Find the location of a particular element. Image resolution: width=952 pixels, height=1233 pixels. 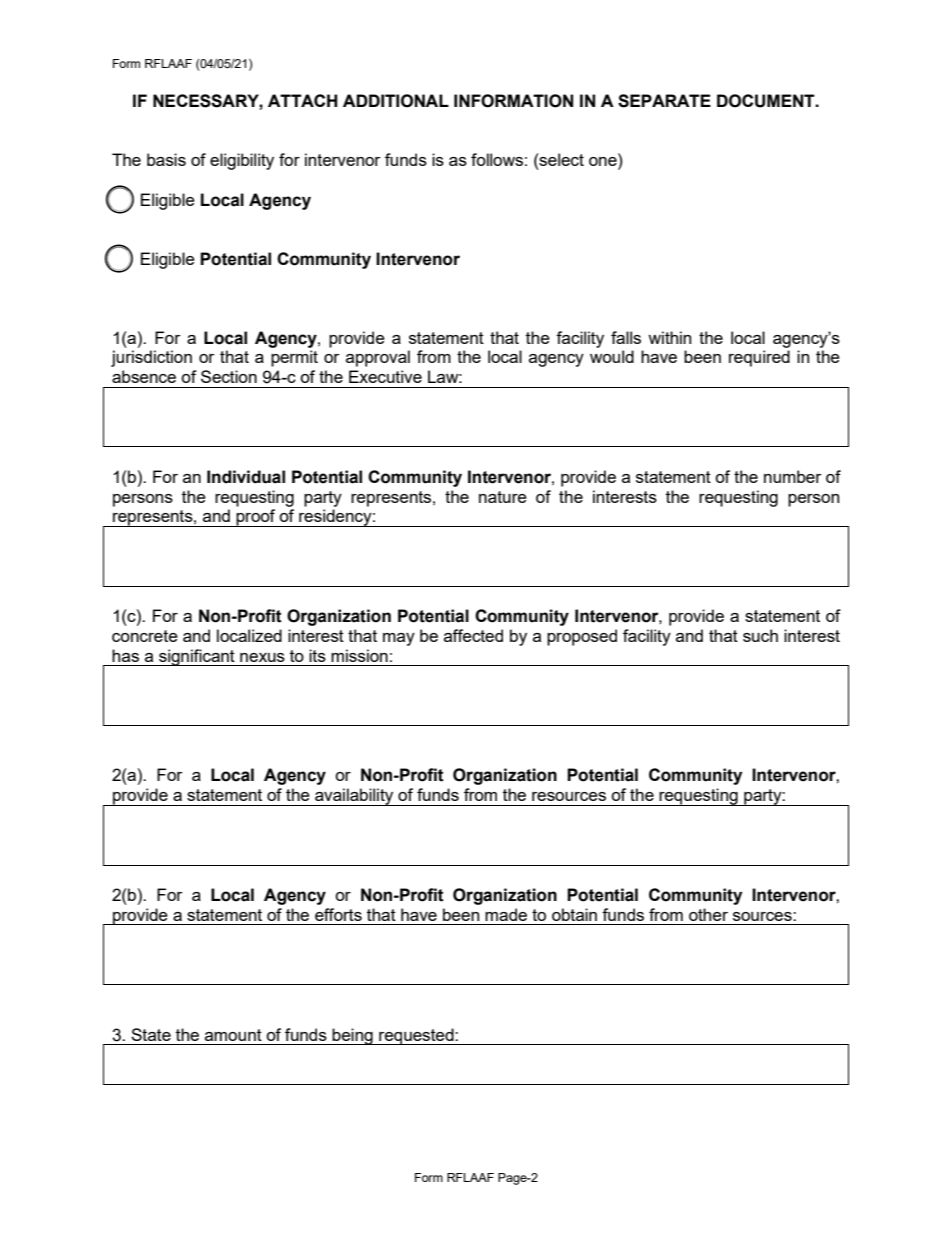

requested is located at coordinates (416, 1036).
